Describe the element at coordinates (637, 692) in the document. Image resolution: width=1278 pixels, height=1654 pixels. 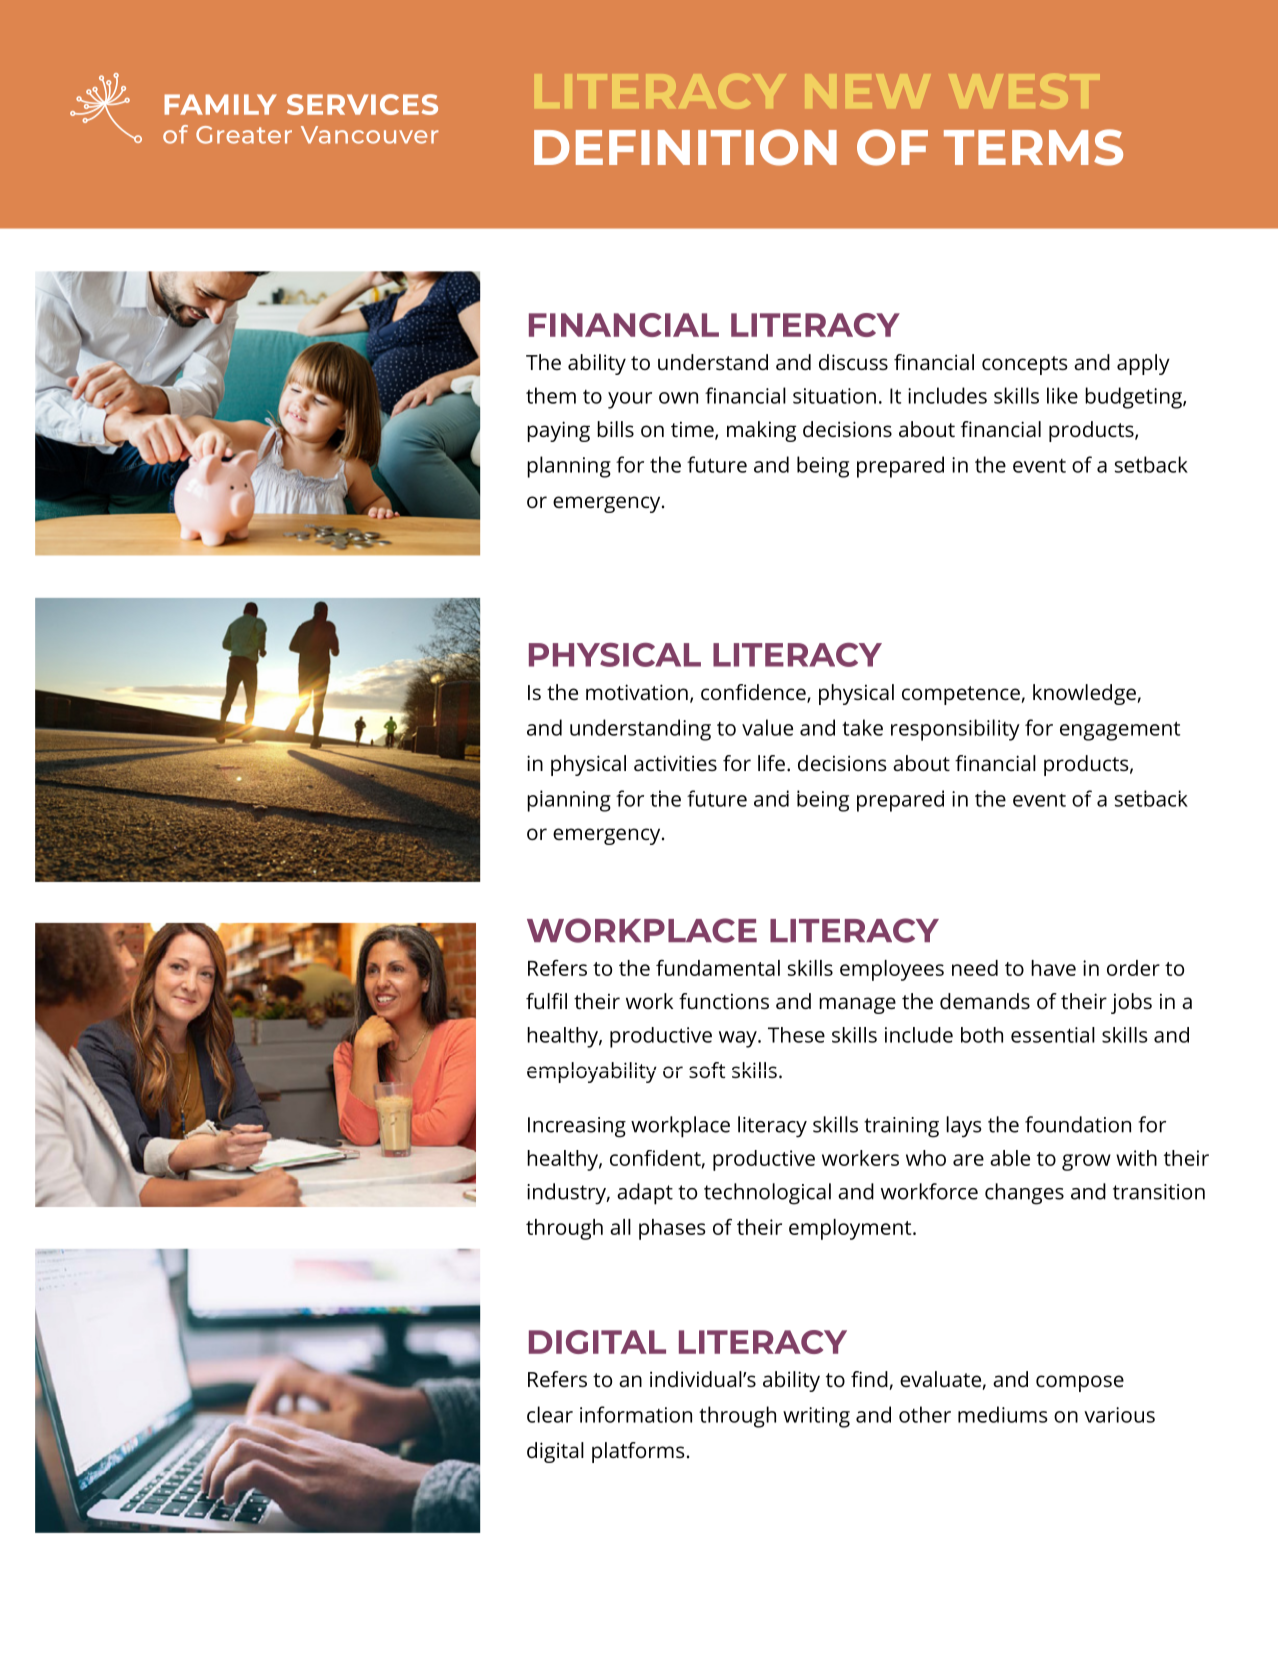
I see `motivation` at that location.
